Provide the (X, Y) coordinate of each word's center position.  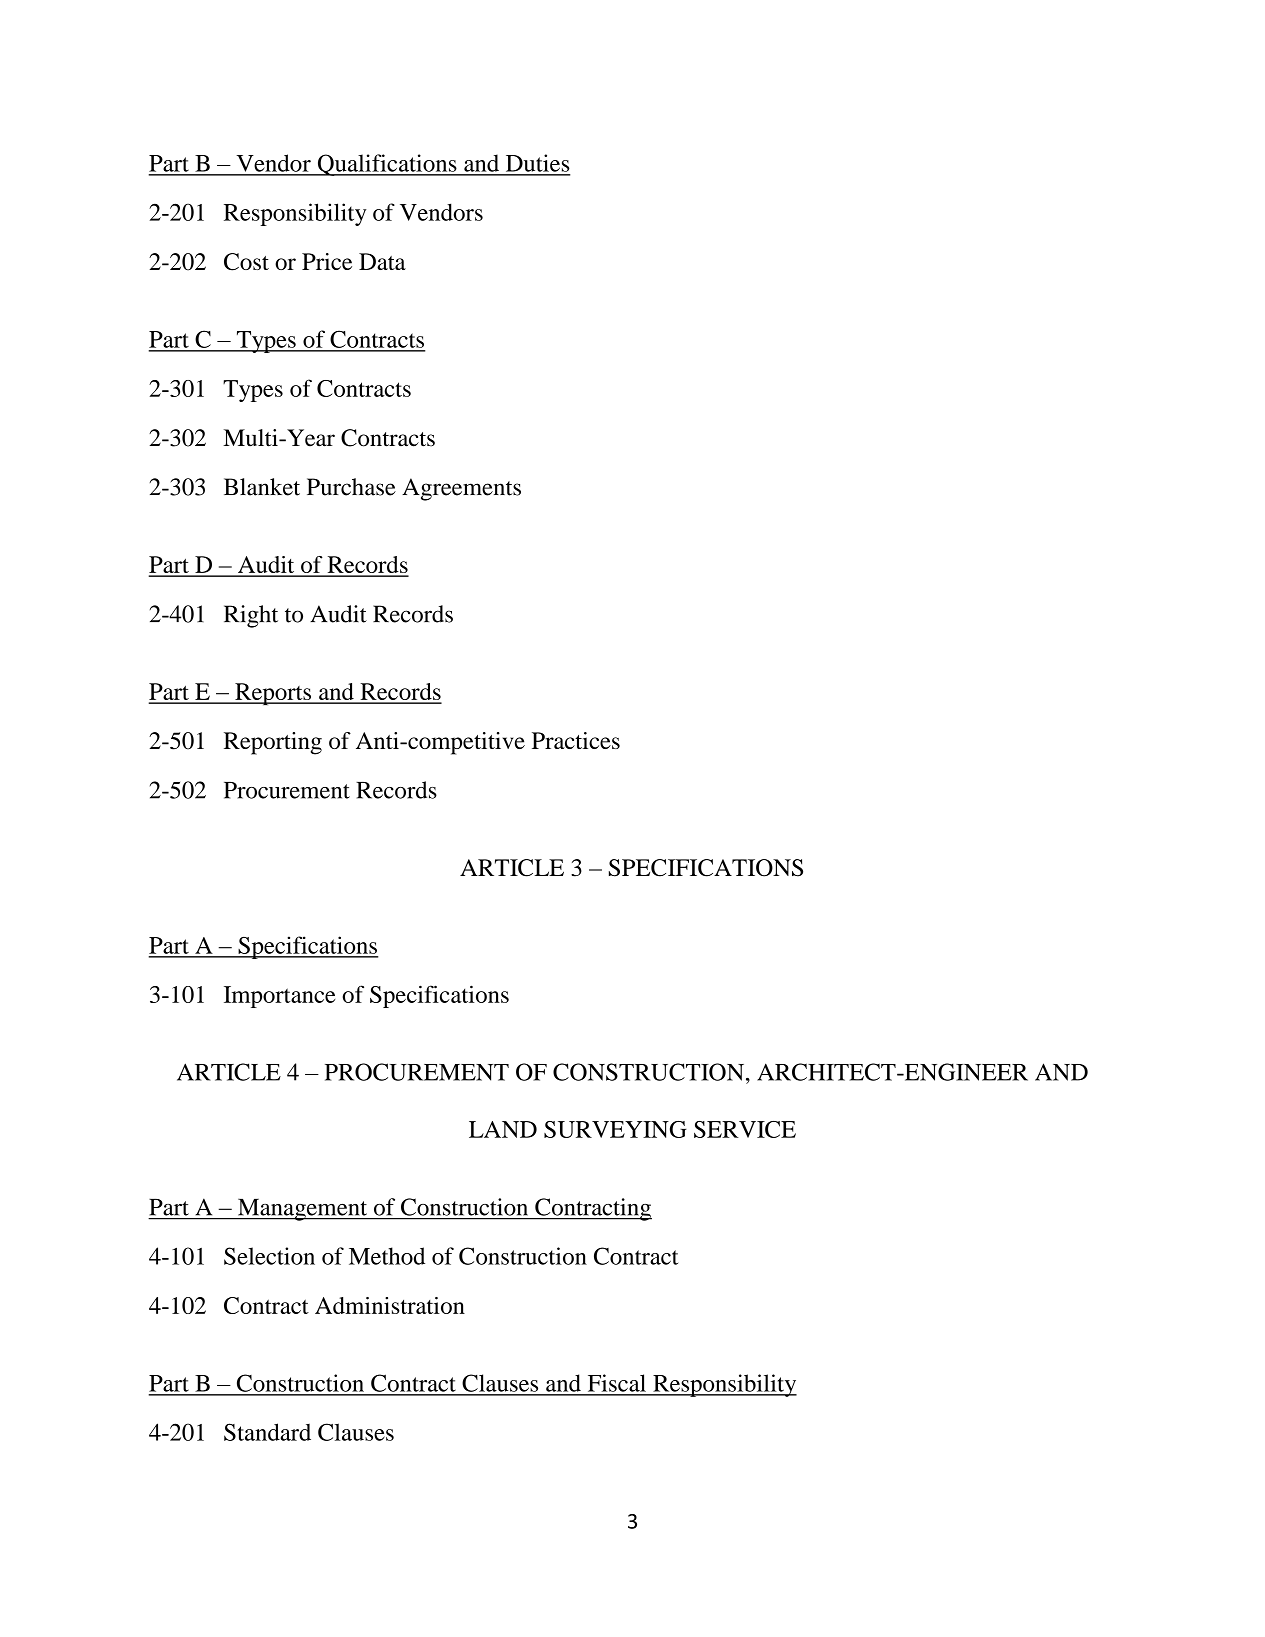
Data (382, 261)
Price (327, 261)
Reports (273, 694)
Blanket (262, 487)
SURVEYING (615, 1129)
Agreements (461, 489)
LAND (503, 1129)
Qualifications (387, 165)
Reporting (273, 743)
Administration (390, 1305)
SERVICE (745, 1129)
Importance (279, 997)
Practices (576, 740)
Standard (267, 1432)
